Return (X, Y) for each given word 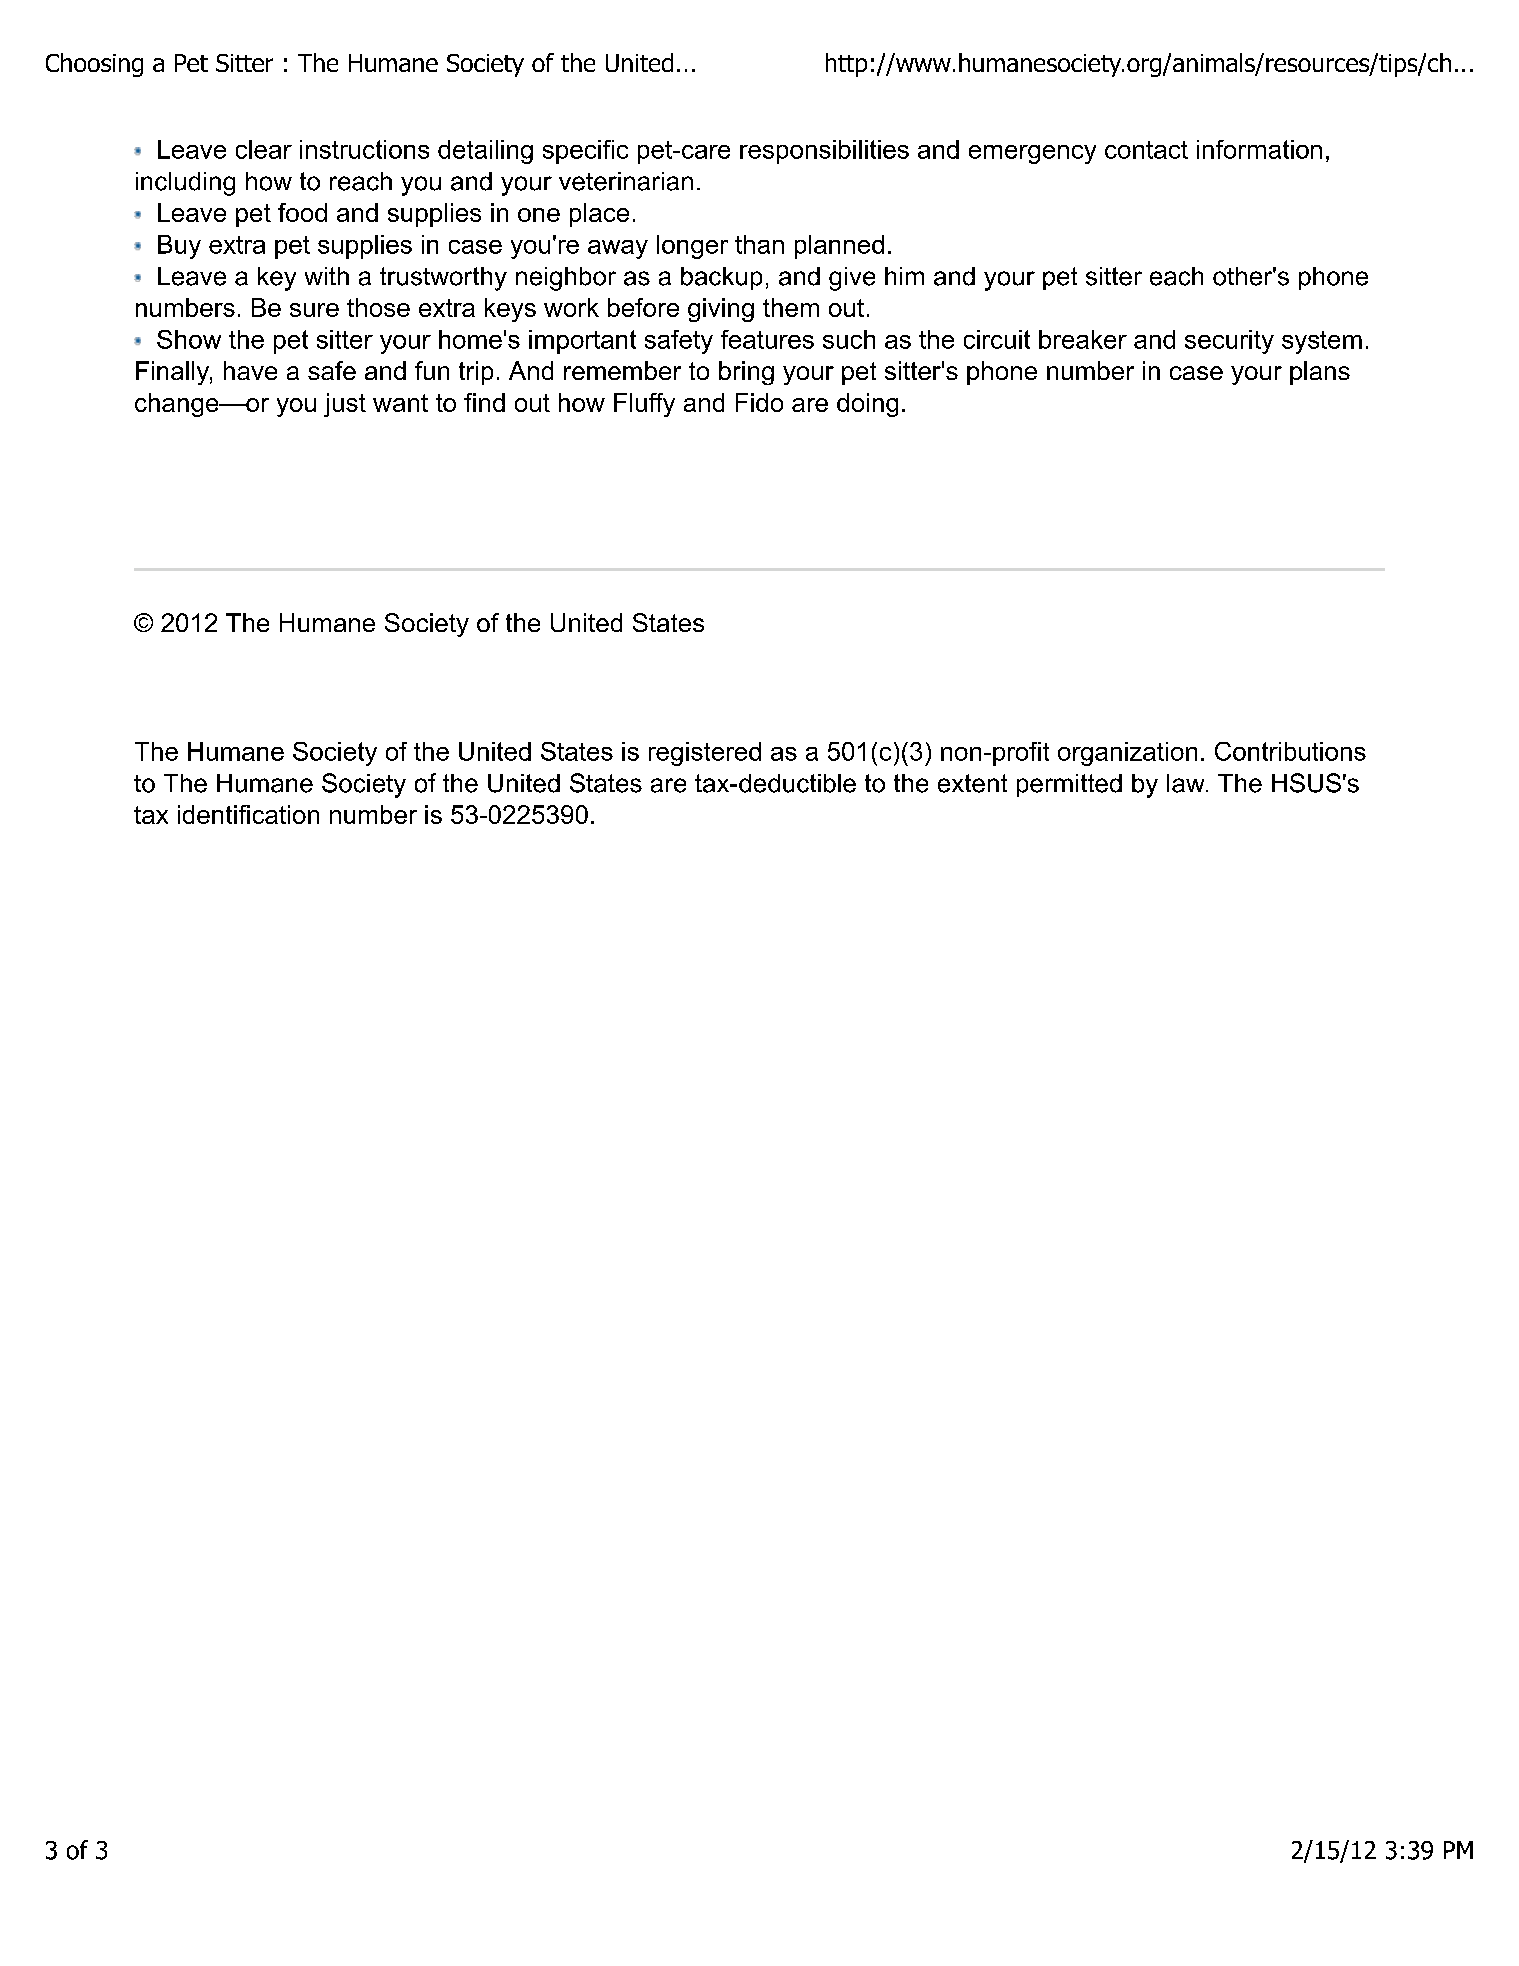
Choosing (94, 65)
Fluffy (644, 405)
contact (1146, 150)
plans (1320, 373)
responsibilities (824, 152)
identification (248, 814)
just (345, 405)
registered (705, 754)
